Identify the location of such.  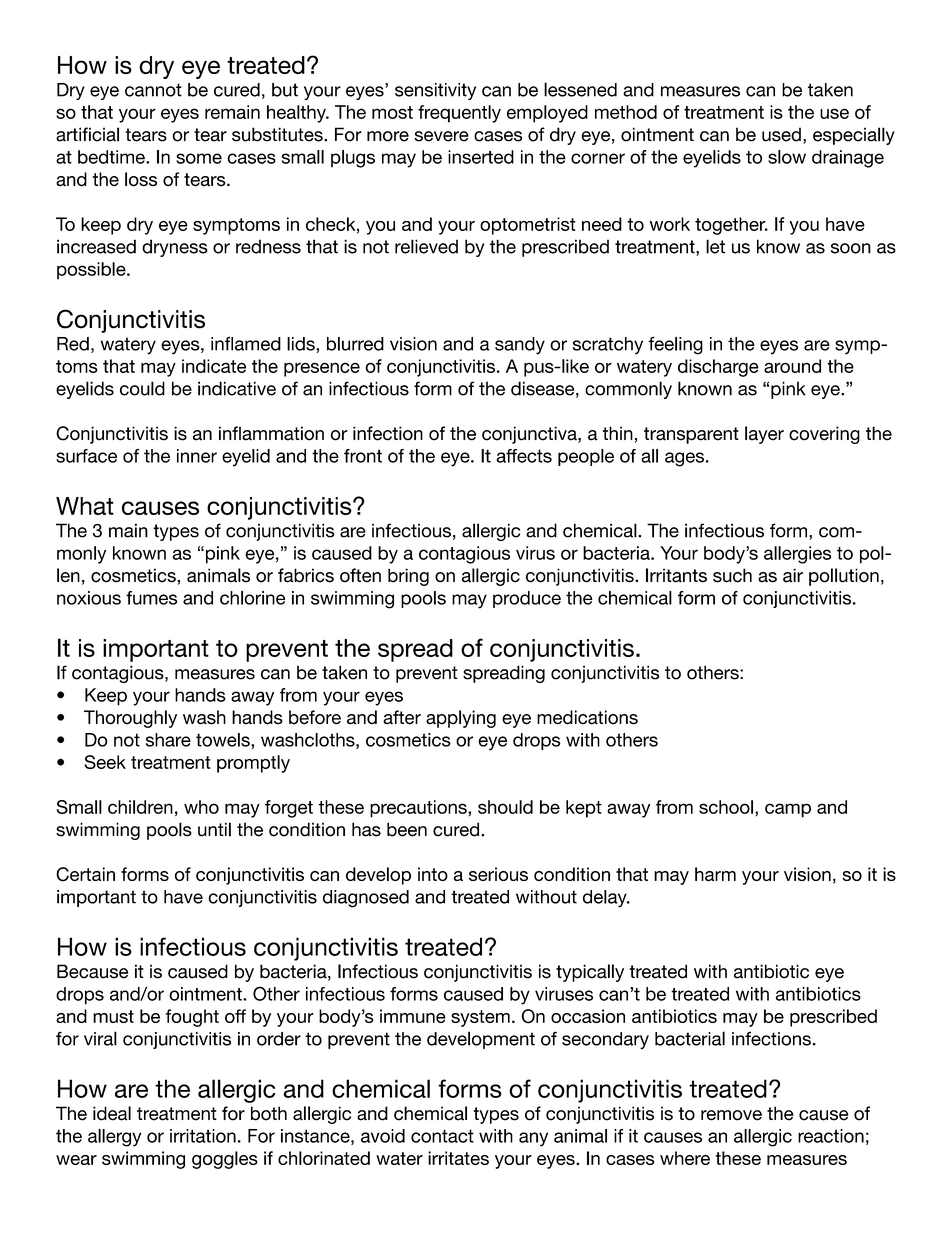
(732, 575).
